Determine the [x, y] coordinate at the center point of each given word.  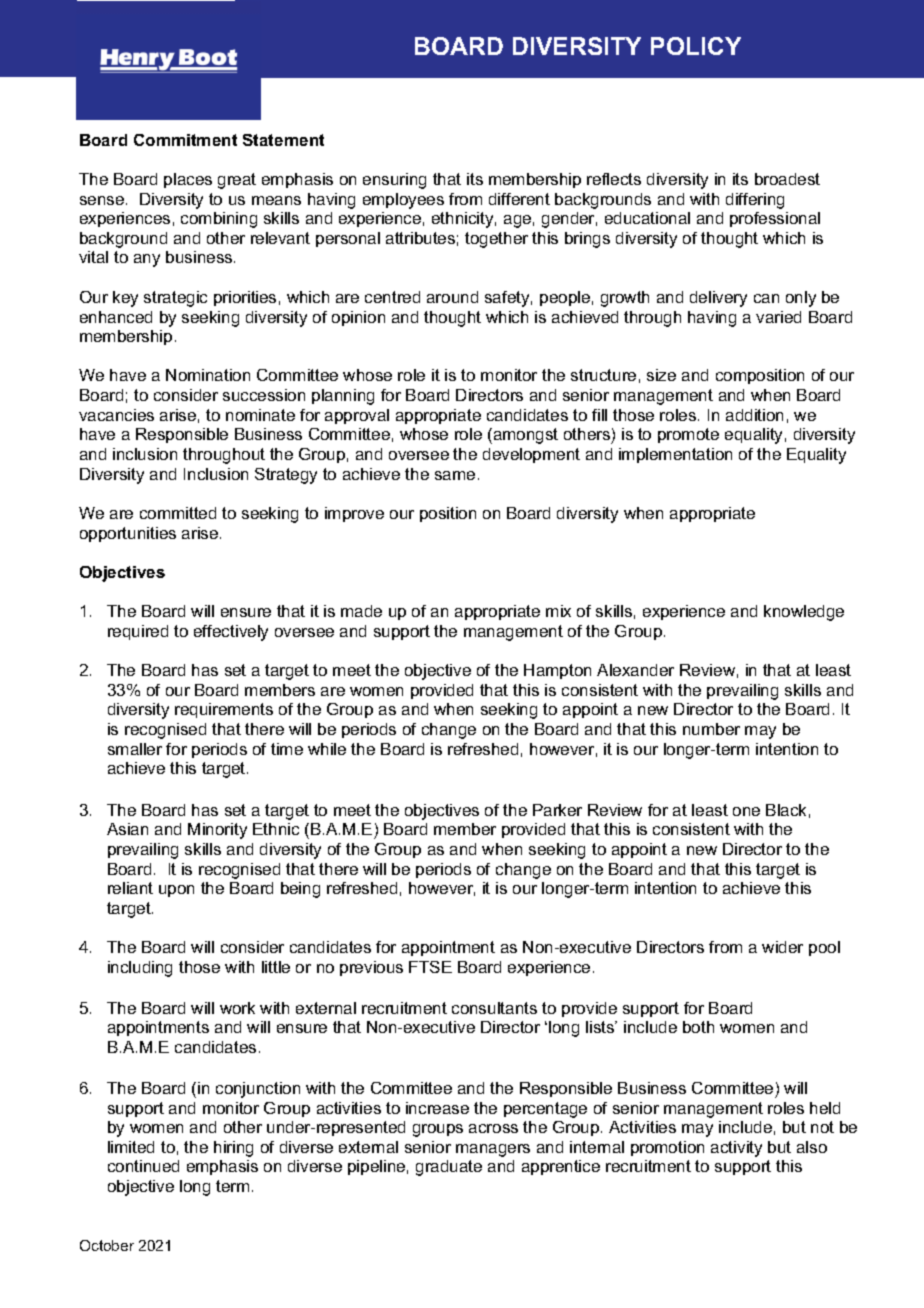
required [138, 632]
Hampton [557, 671]
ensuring [394, 181]
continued [143, 1166]
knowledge [804, 613]
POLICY [696, 46]
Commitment [185, 140]
